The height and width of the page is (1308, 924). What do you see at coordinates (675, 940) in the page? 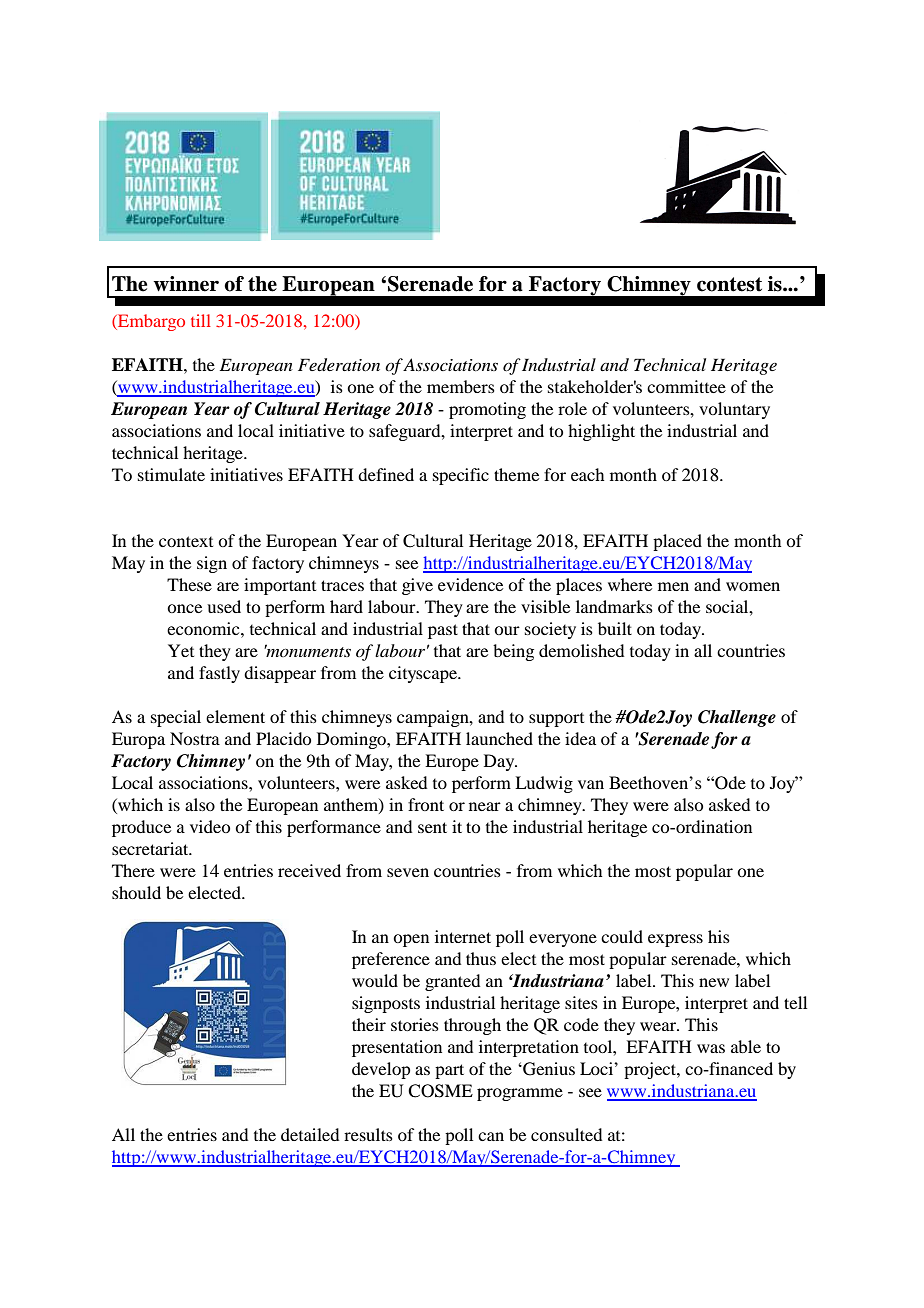
I see `express` at bounding box center [675, 940].
